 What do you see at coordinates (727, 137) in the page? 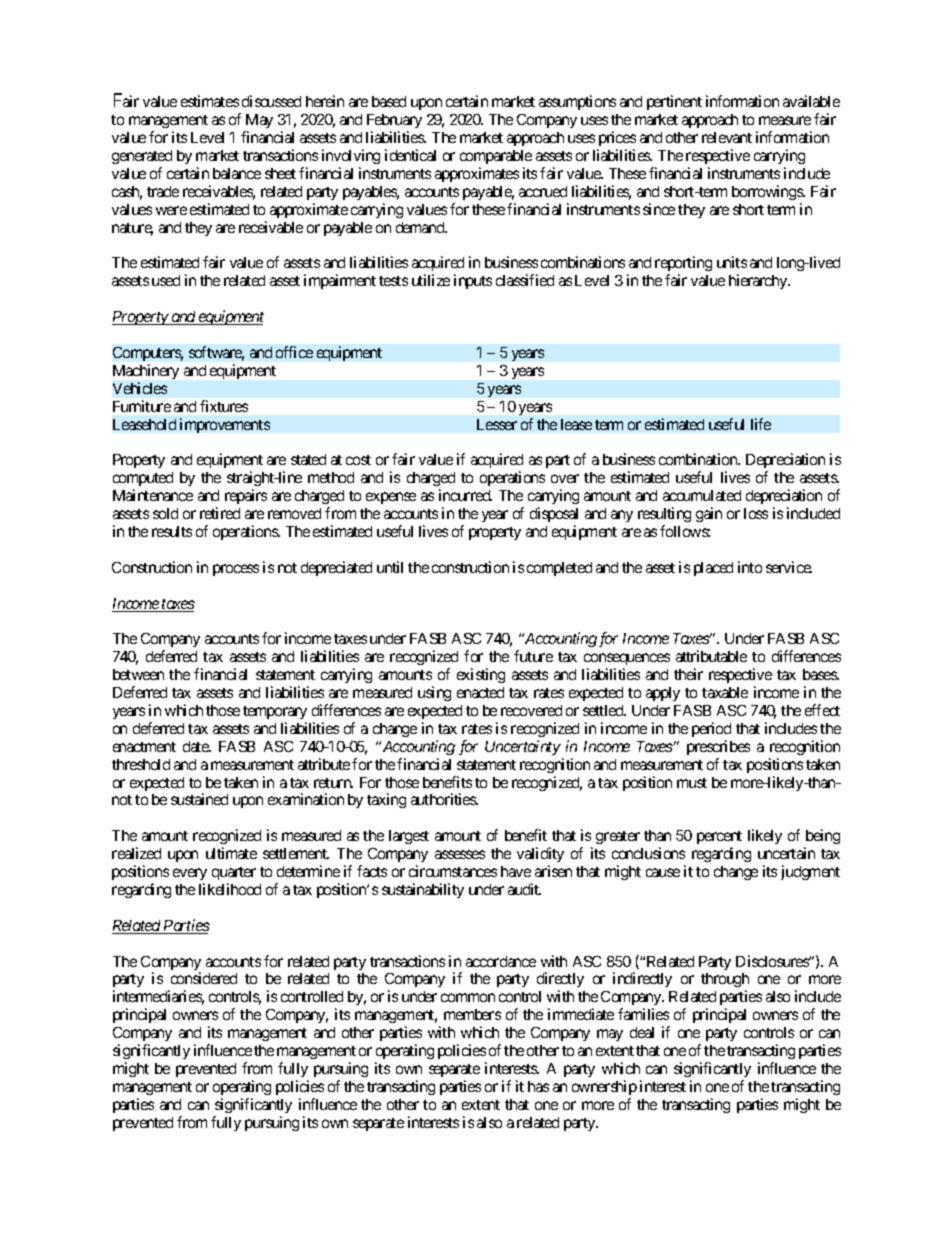
I see `relevant` at bounding box center [727, 137].
